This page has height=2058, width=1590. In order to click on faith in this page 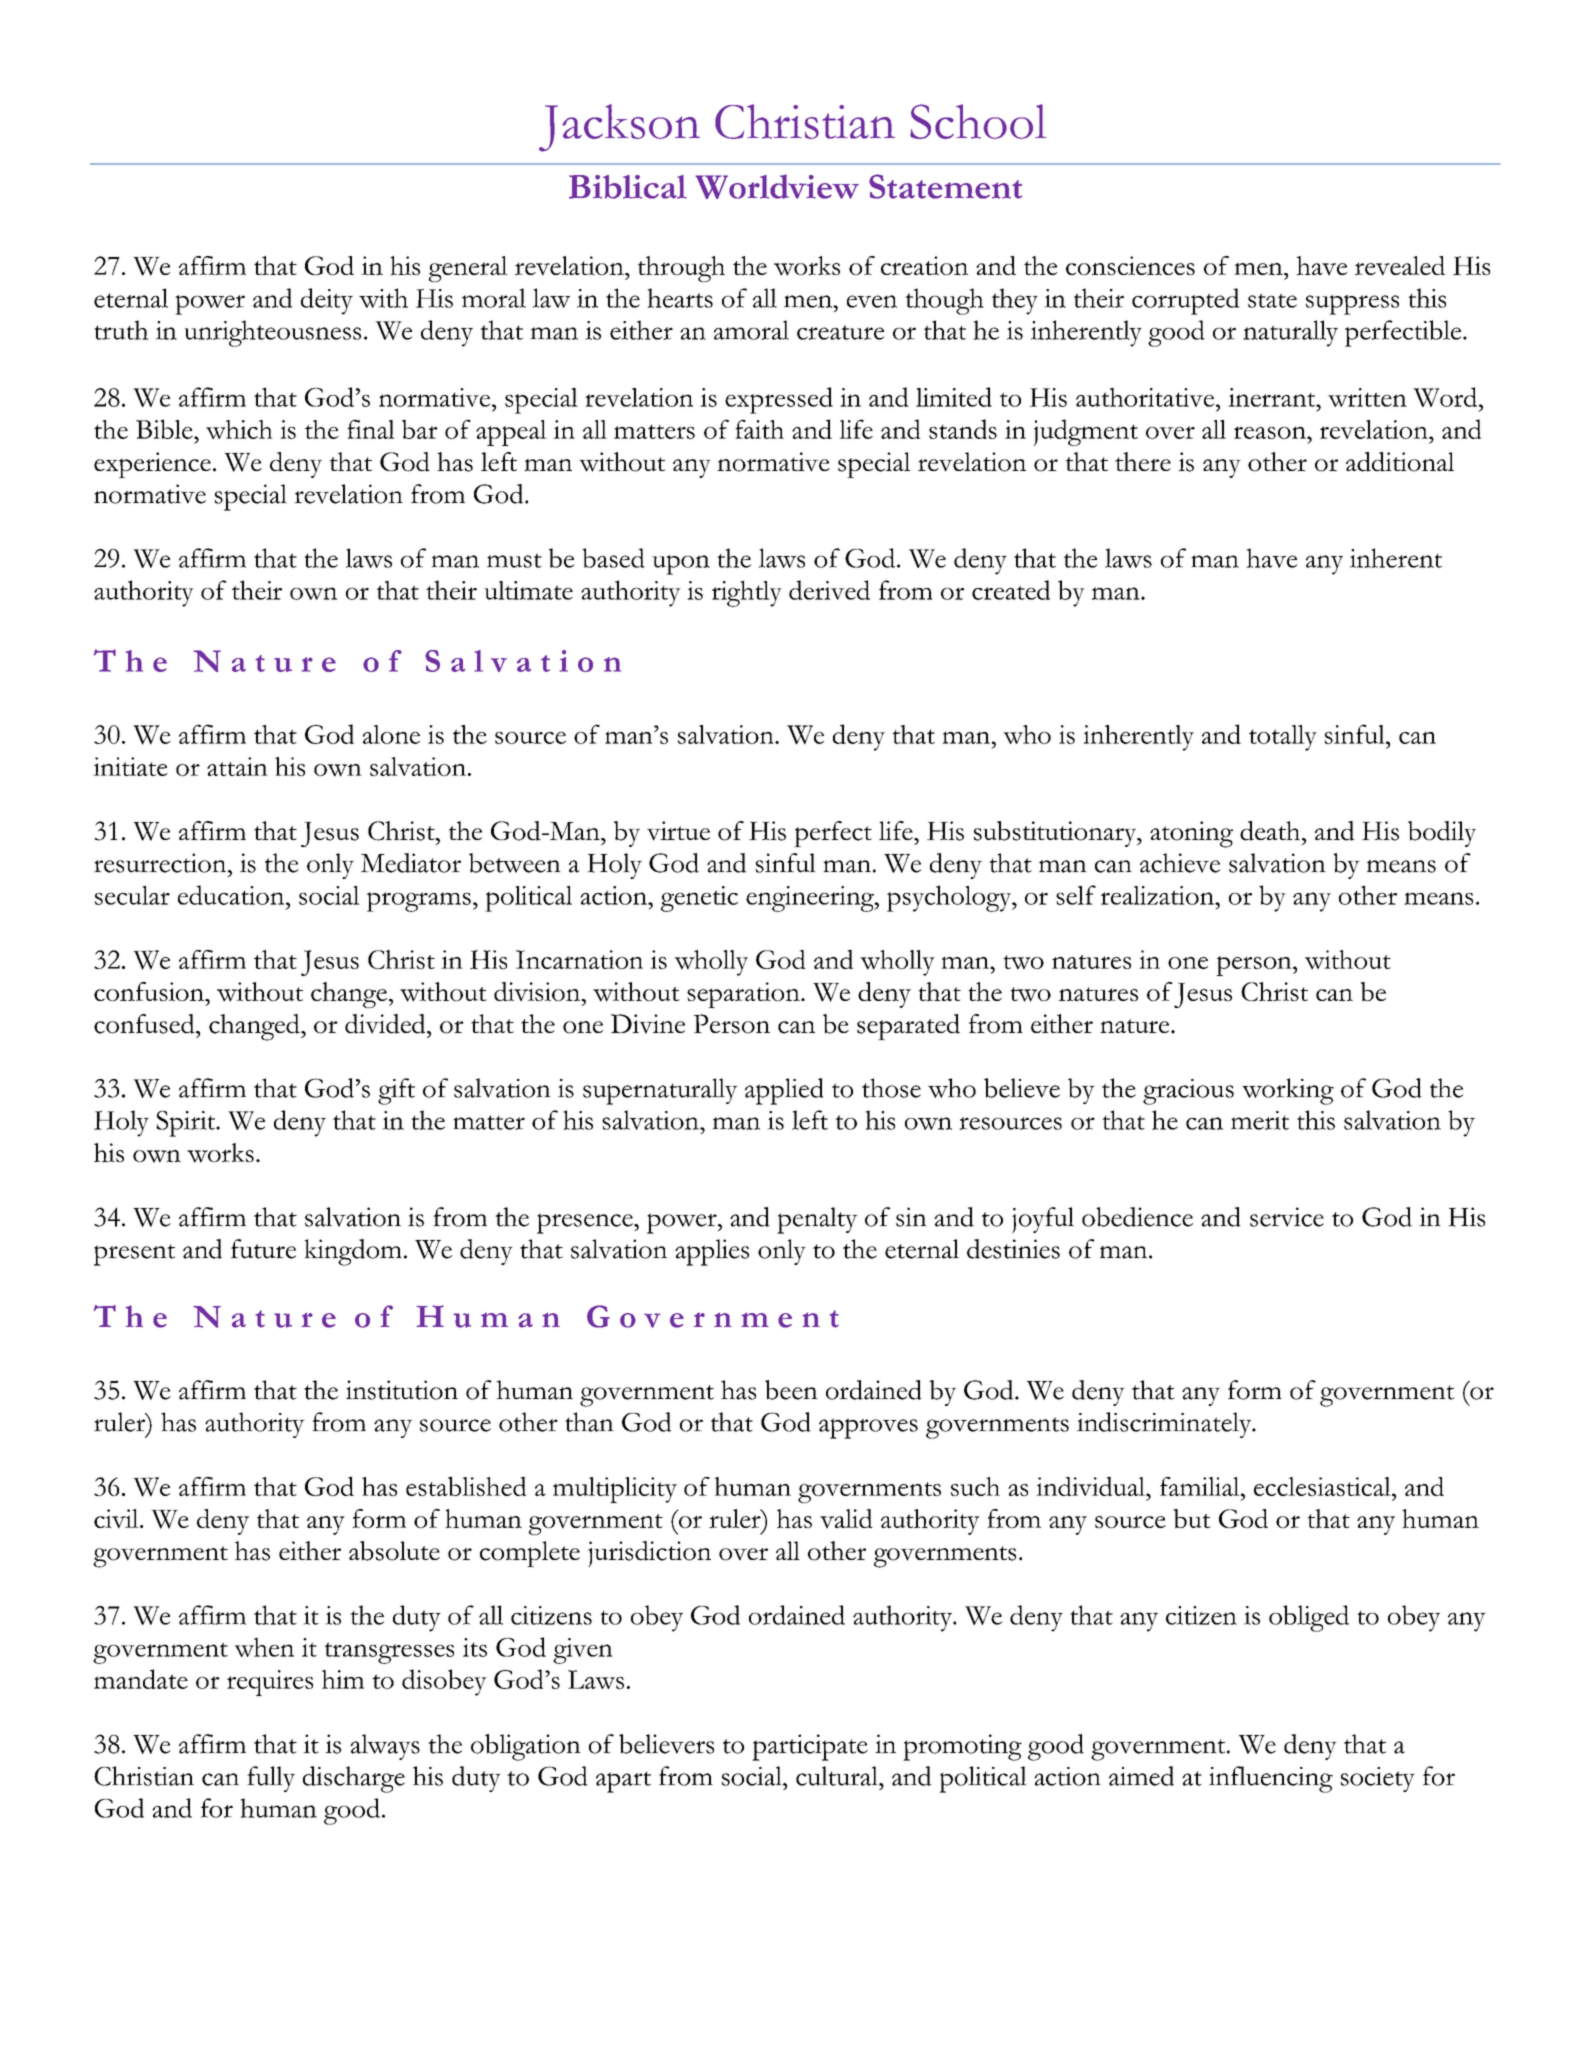, I will do `click(759, 429)`.
